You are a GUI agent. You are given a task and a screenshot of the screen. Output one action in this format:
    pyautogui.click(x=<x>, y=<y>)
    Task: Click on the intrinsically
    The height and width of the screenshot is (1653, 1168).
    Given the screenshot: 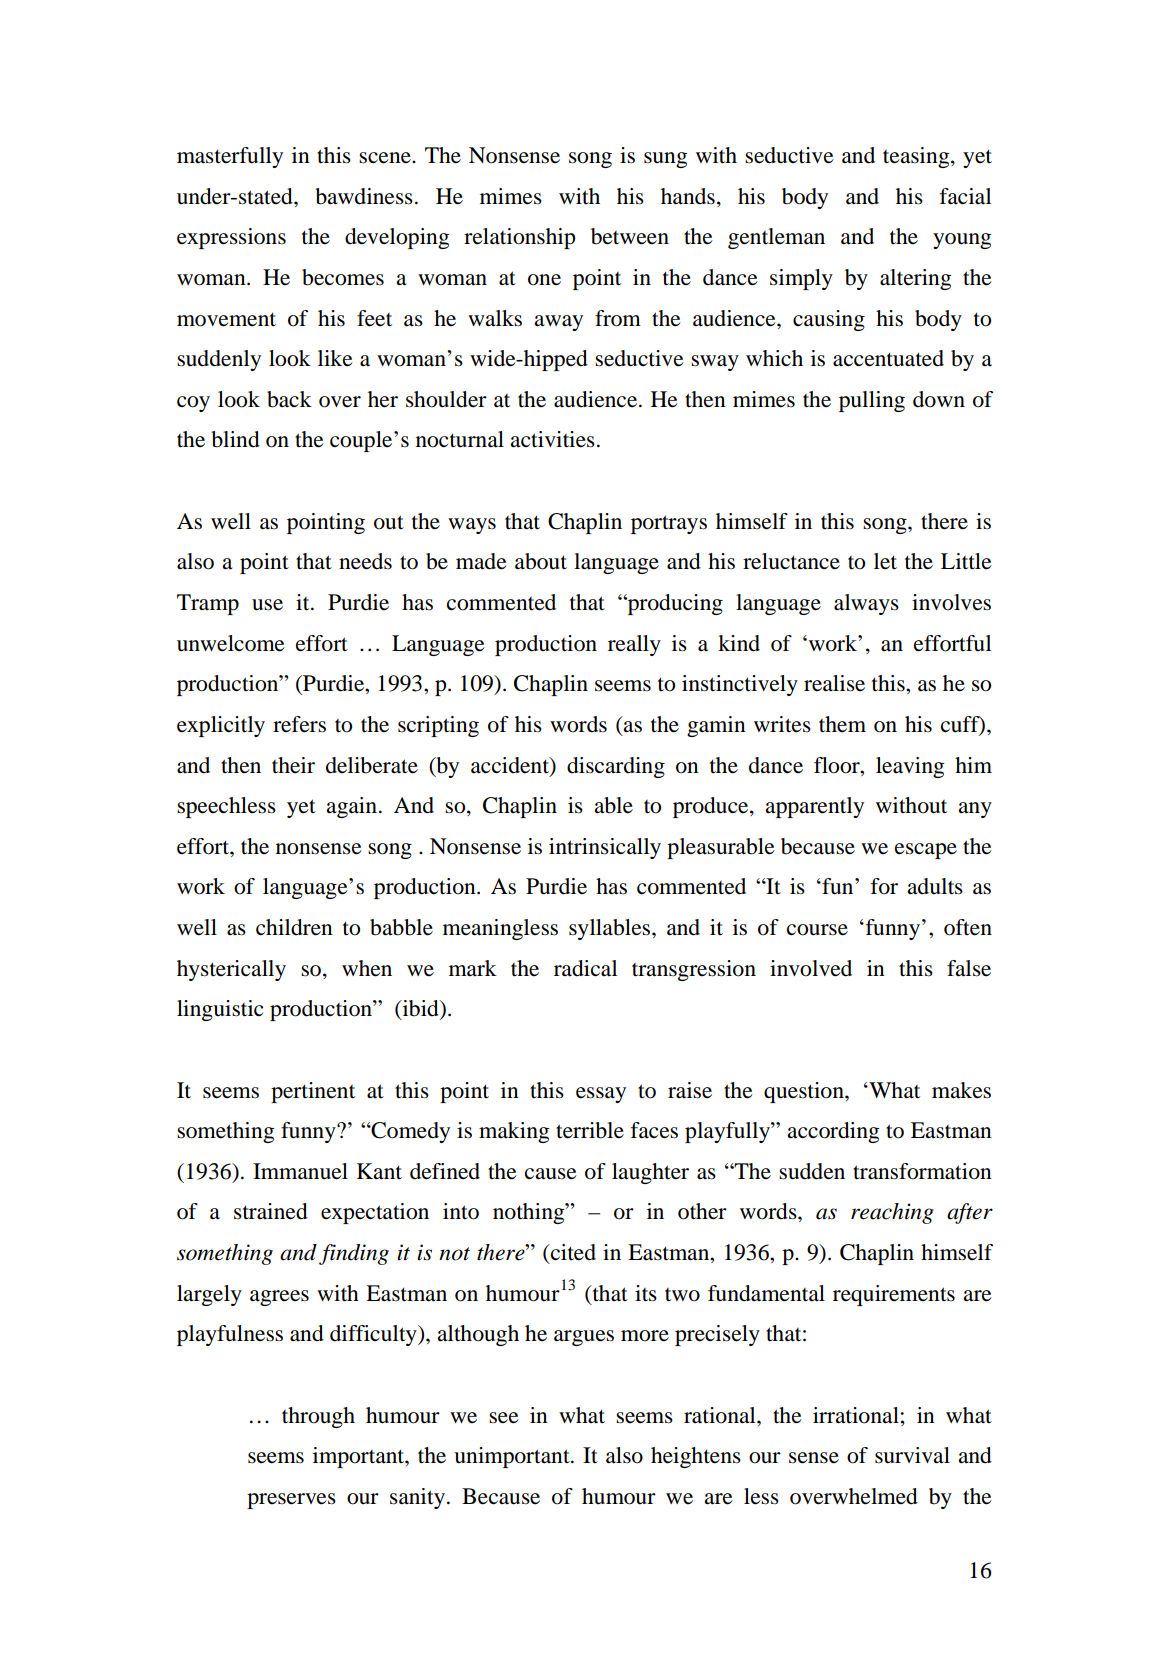 What is the action you would take?
    pyautogui.click(x=605, y=848)
